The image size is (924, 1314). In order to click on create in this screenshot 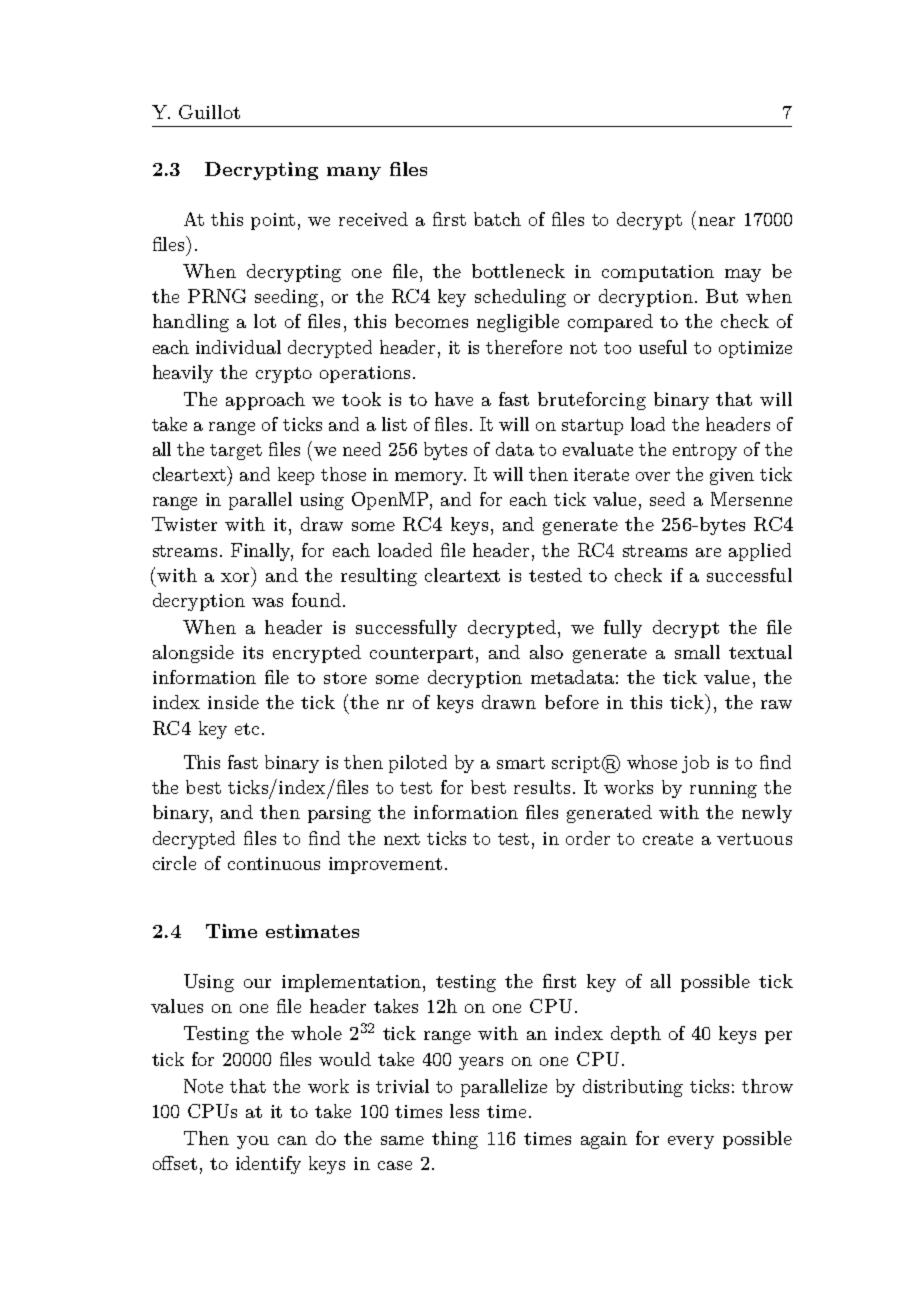, I will do `click(668, 839)`.
